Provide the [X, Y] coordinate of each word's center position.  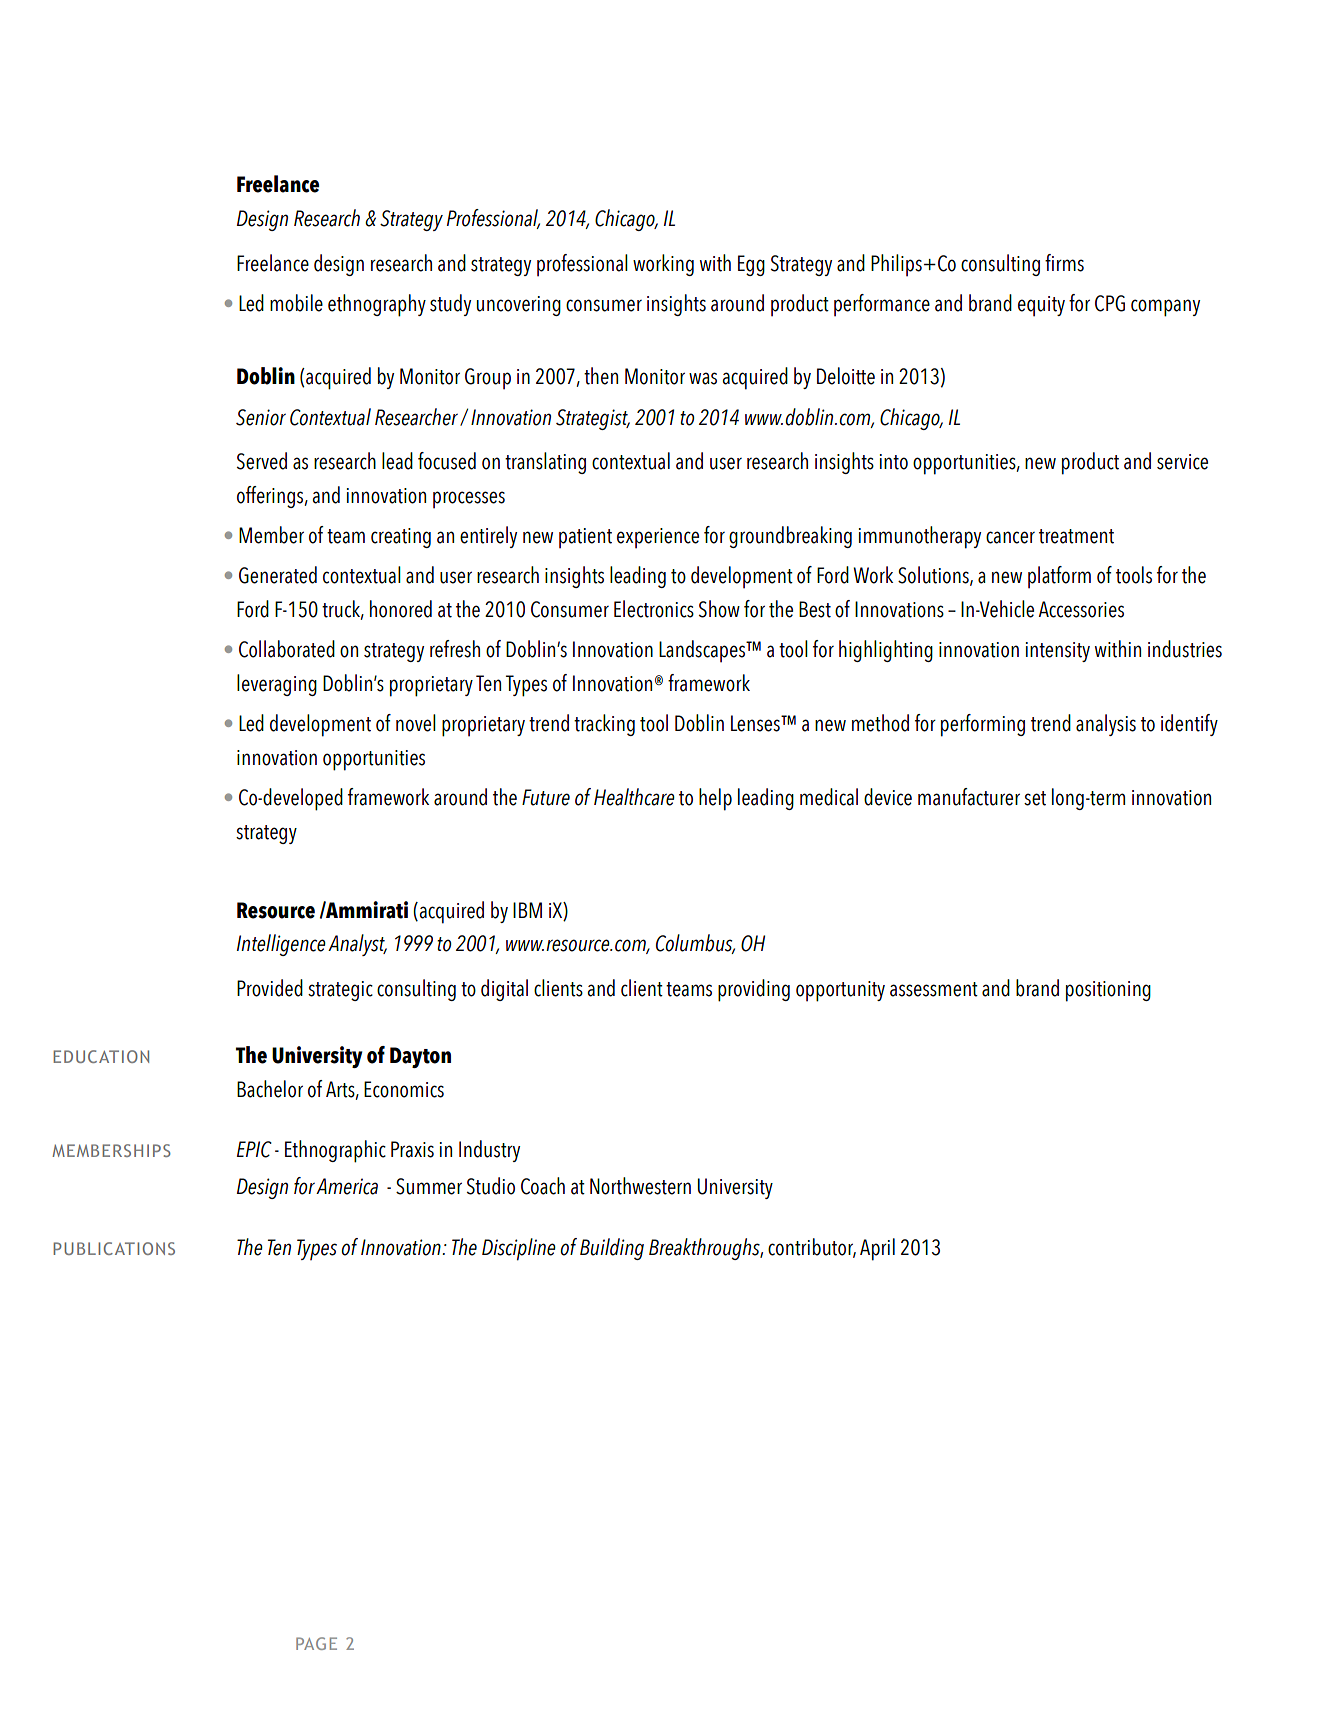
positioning [1108, 991]
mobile [296, 303]
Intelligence [281, 945]
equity [1041, 306]
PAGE [316, 1643]
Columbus [695, 944]
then [601, 376]
